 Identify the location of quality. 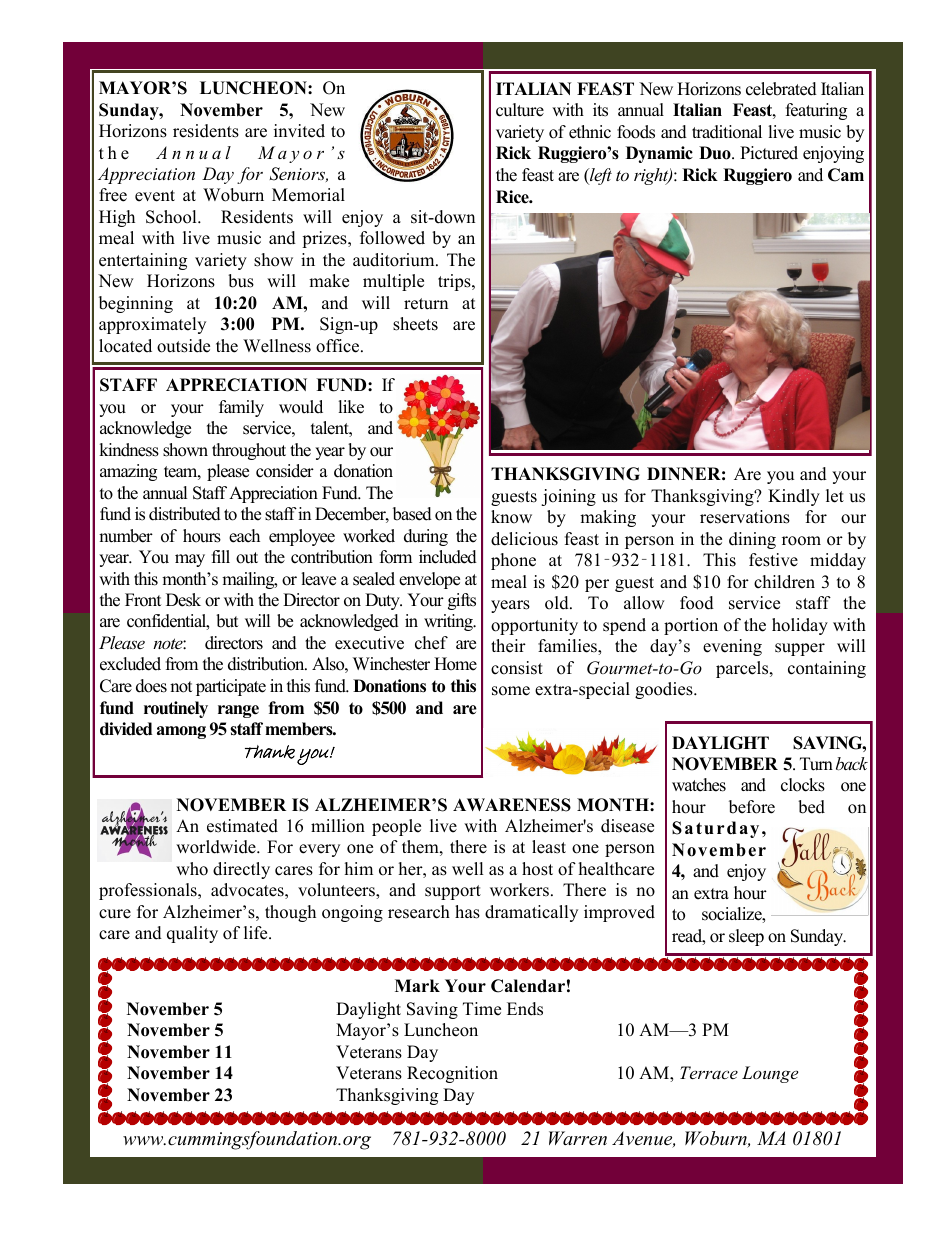
(192, 934).
